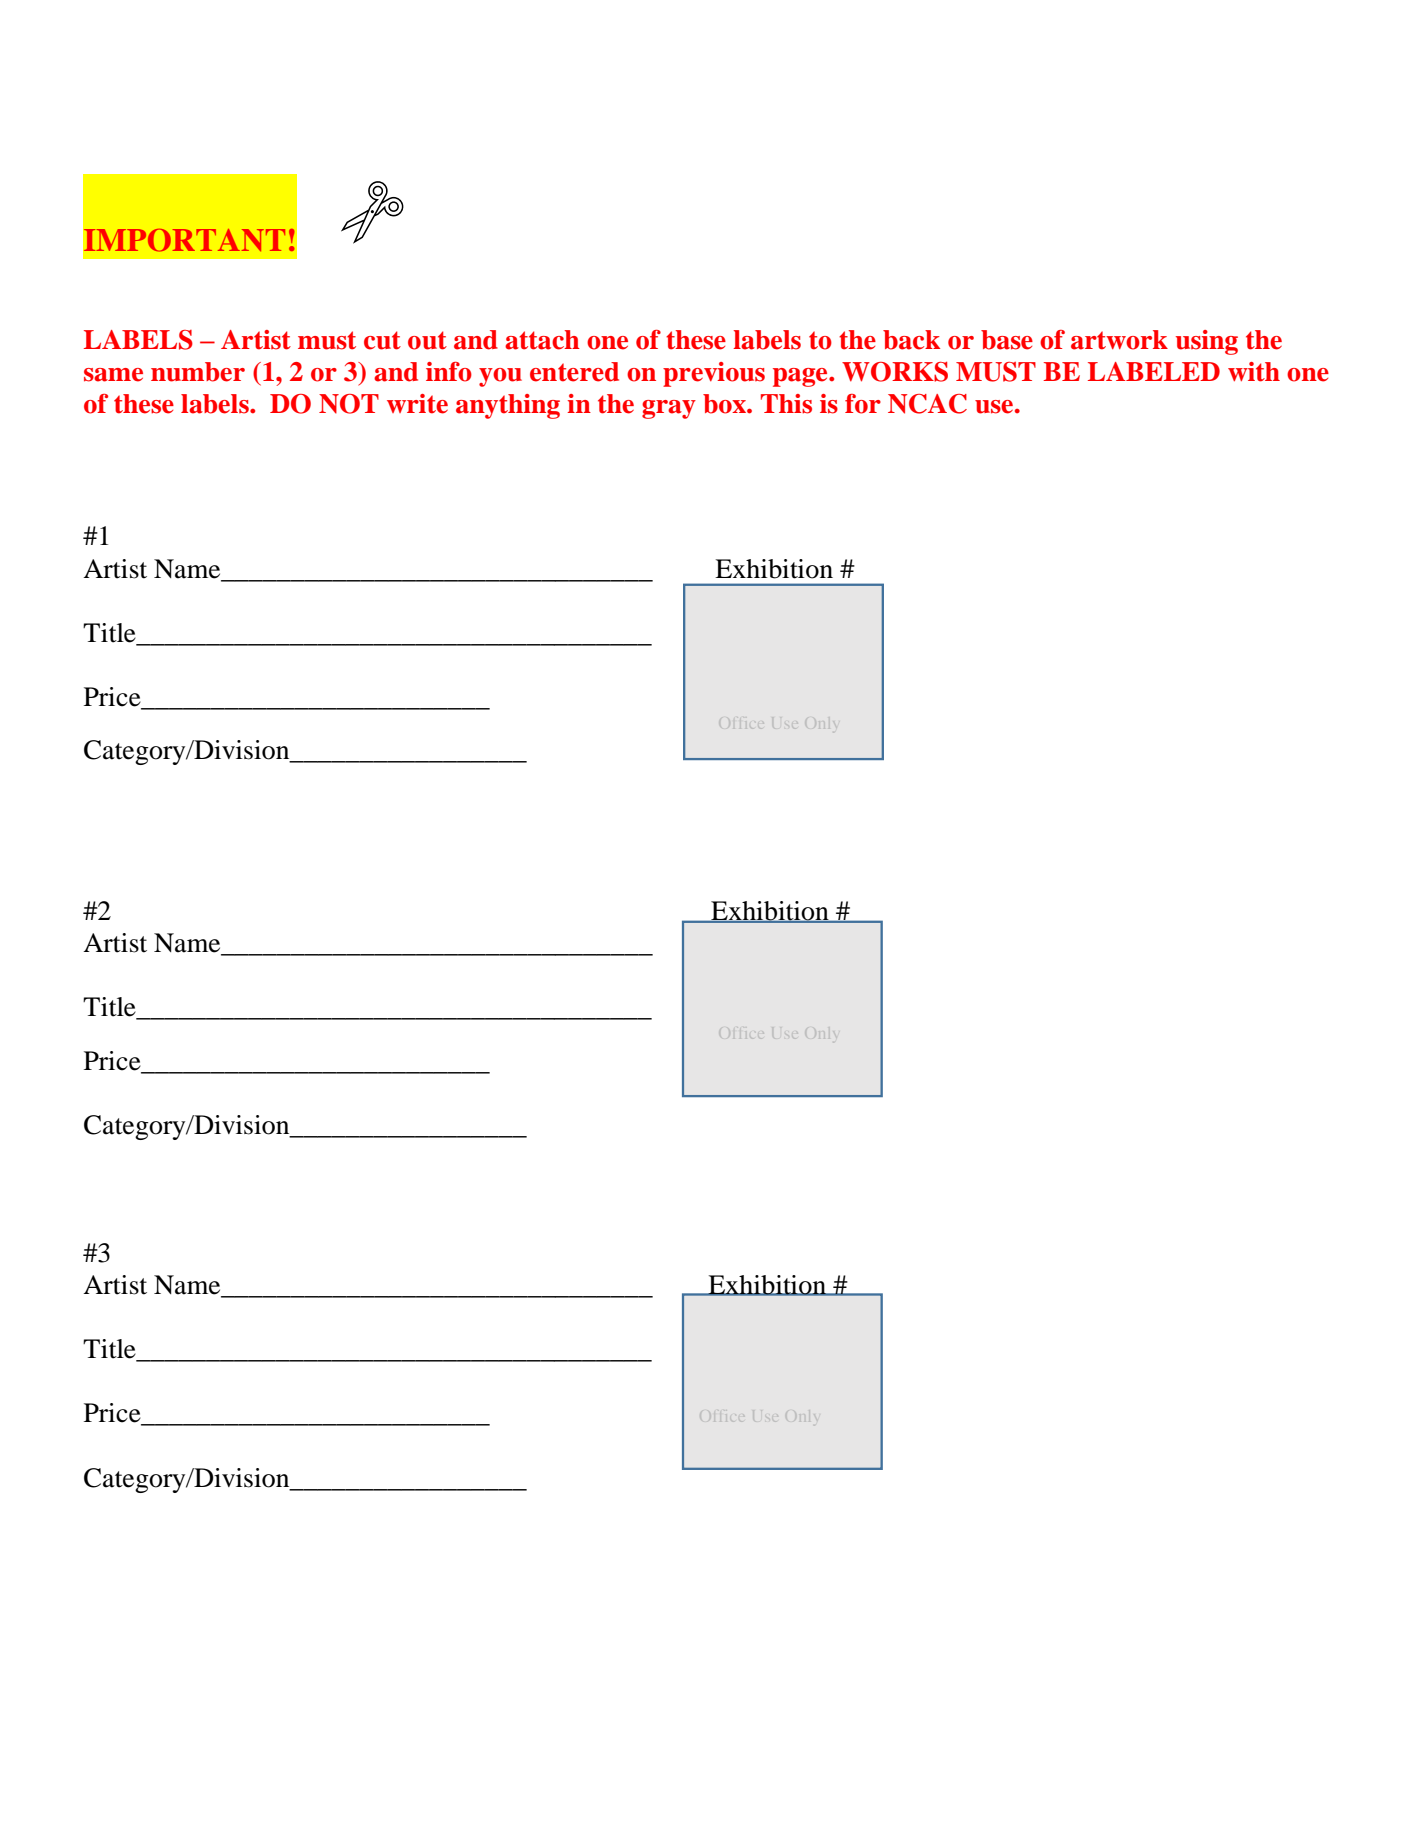 This page has width=1422, height=1841. I want to click on attach, so click(542, 340).
